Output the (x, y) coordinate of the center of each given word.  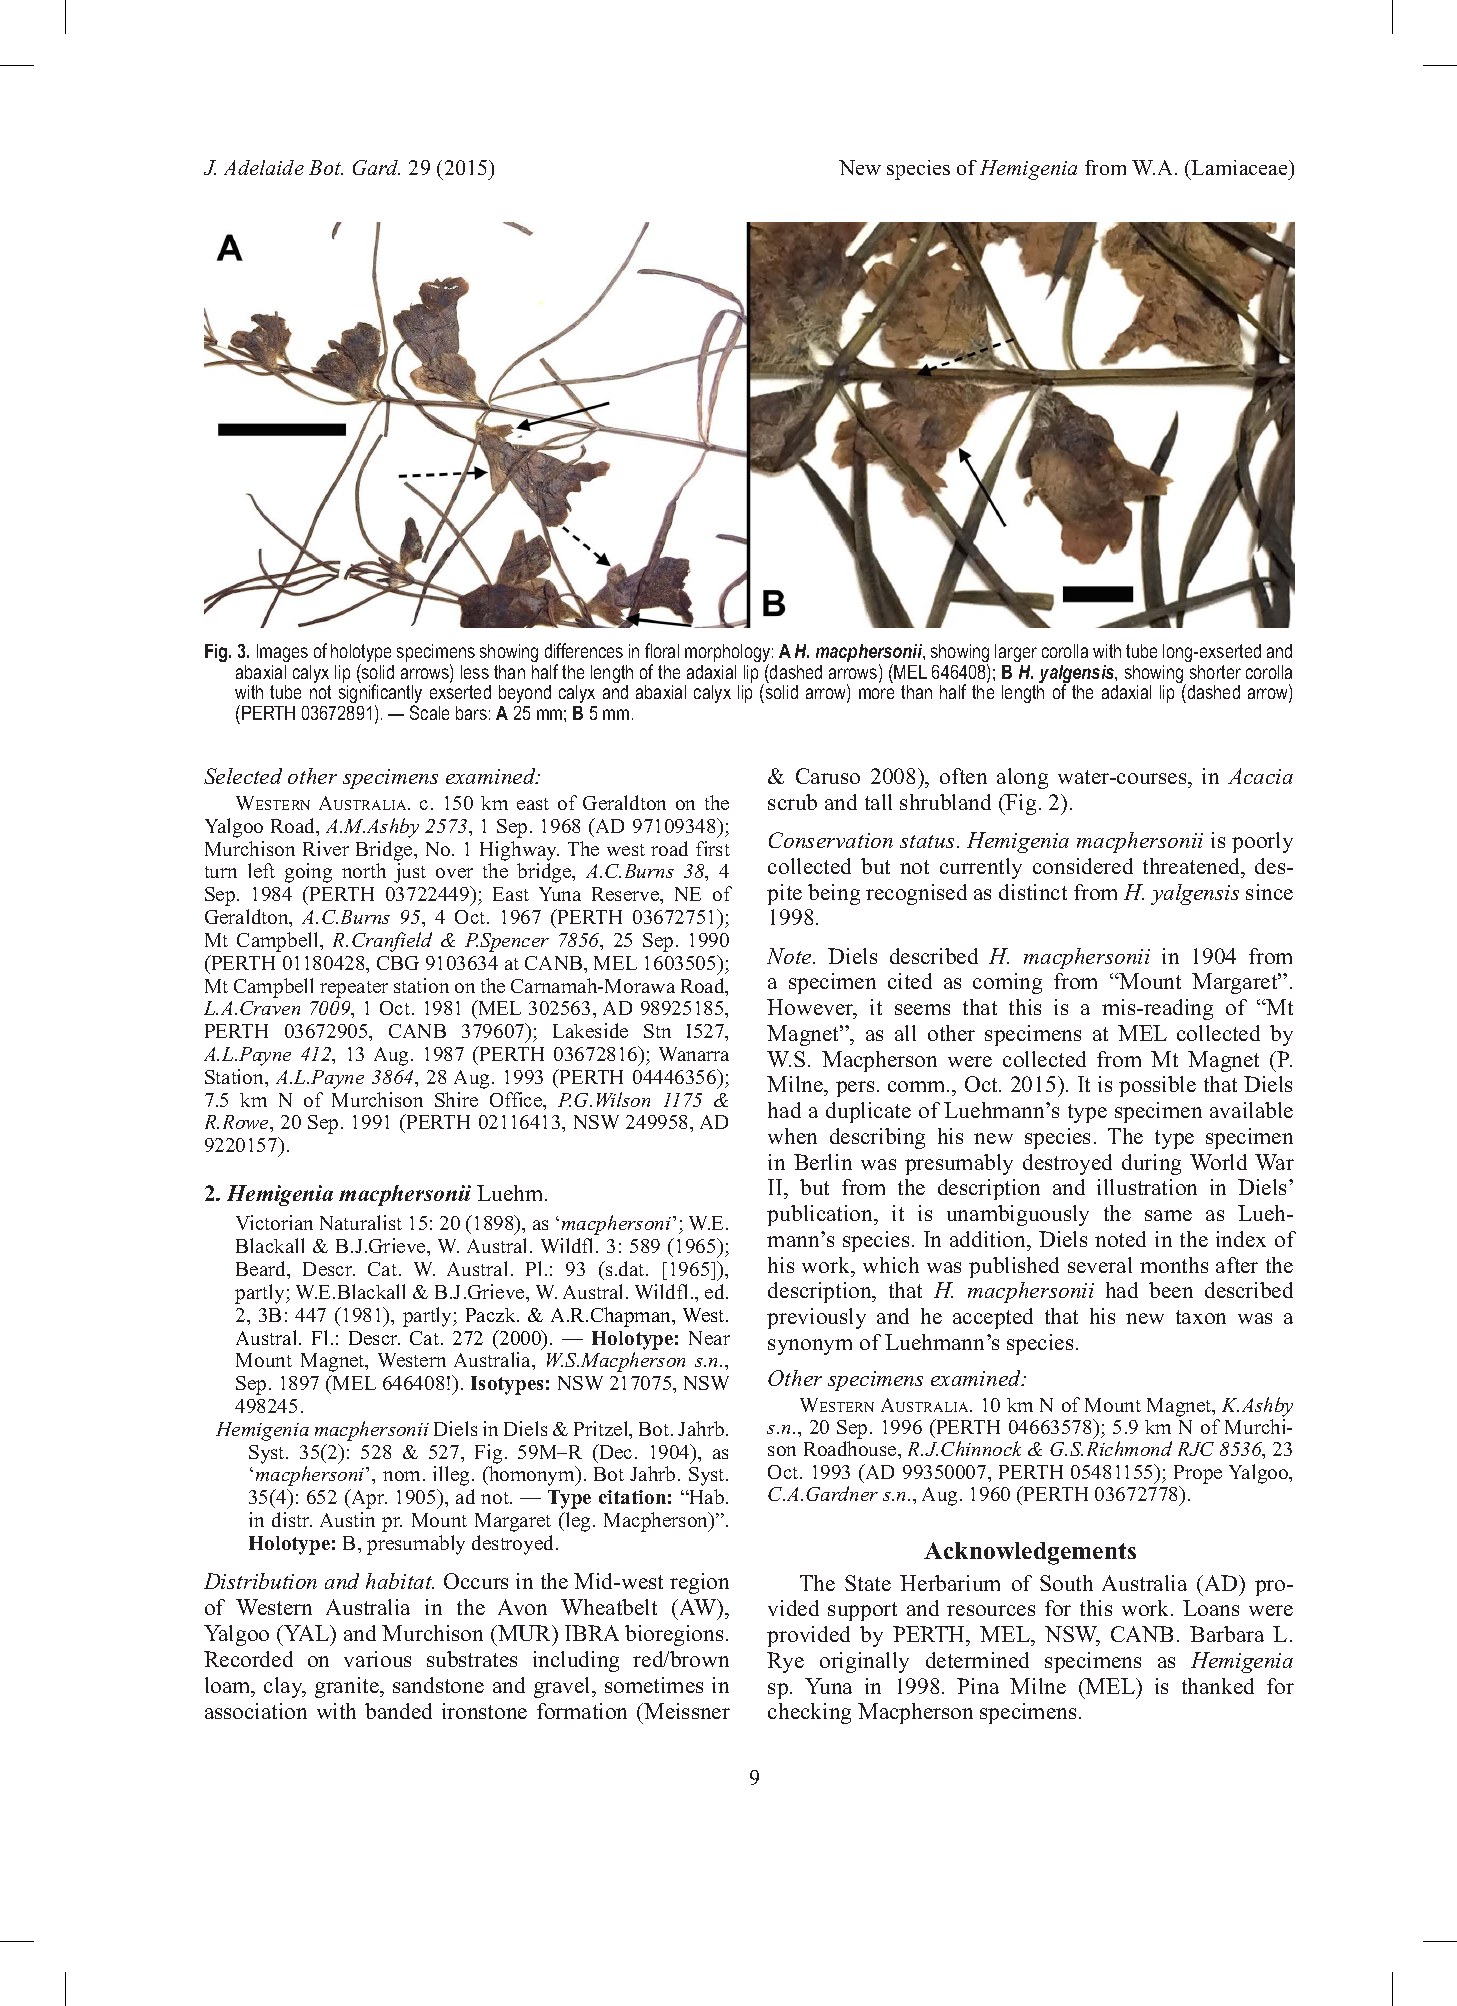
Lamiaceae (1240, 167)
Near (709, 1338)
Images (282, 653)
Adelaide (264, 167)
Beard (262, 1270)
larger (1016, 653)
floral (662, 650)
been (1171, 1290)
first (713, 848)
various (377, 1659)
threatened (1193, 866)
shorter (1215, 672)
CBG (398, 963)
